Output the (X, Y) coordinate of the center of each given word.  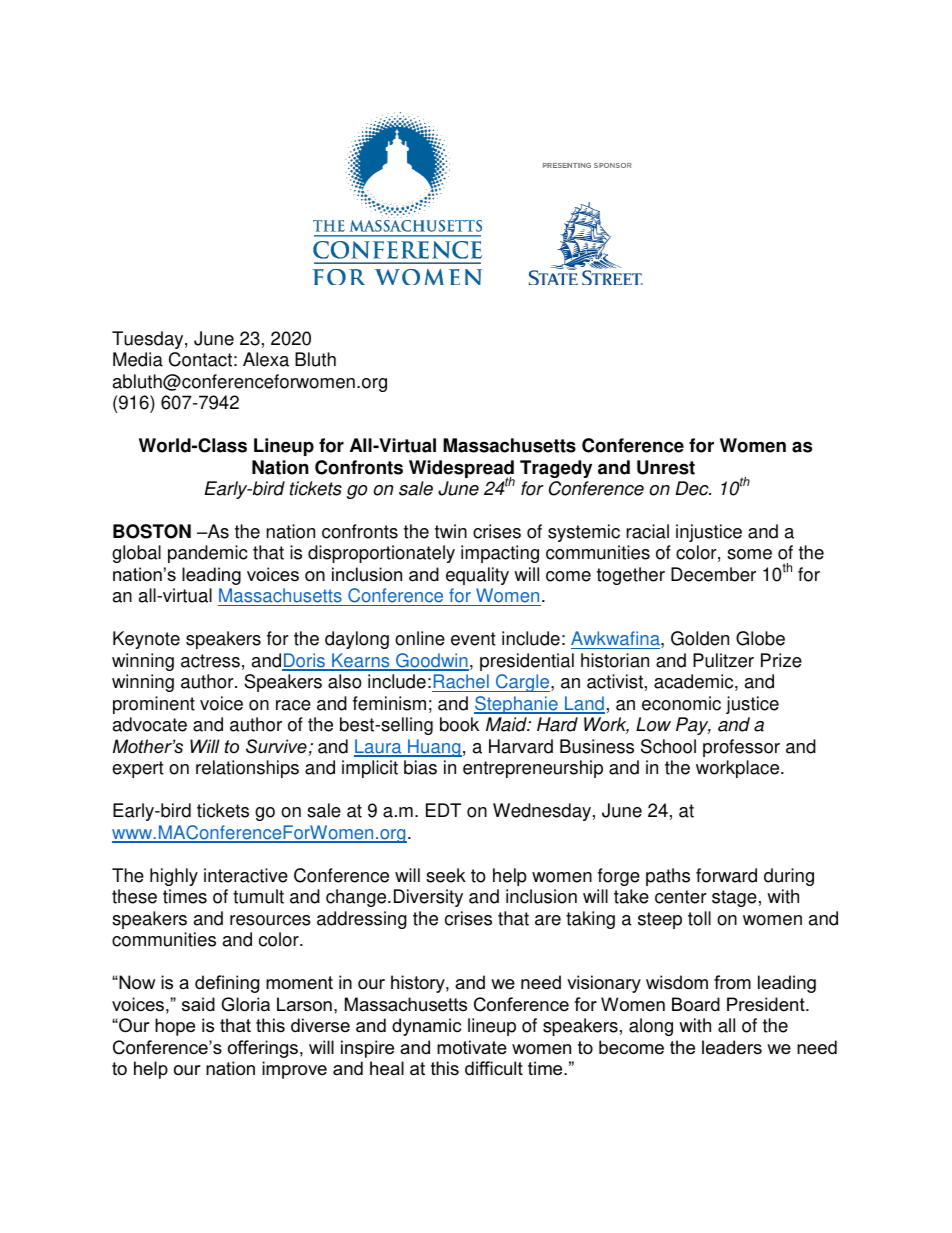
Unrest (666, 467)
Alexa (266, 359)
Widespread (462, 470)
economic (681, 703)
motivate (472, 1047)
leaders (732, 1047)
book (459, 724)
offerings (263, 1049)
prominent (154, 705)
